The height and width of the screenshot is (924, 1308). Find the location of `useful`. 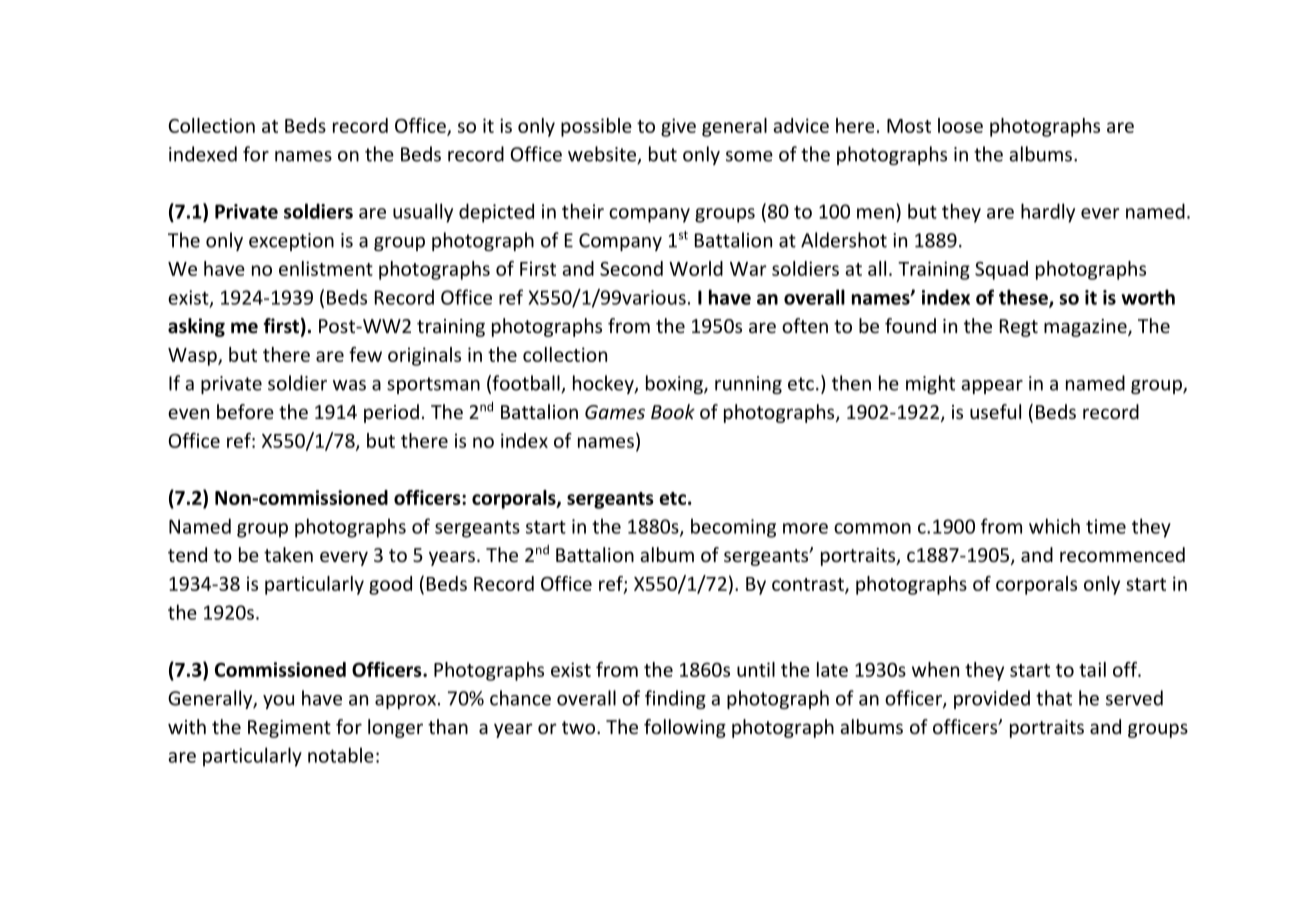

useful is located at coordinates (995, 411).
